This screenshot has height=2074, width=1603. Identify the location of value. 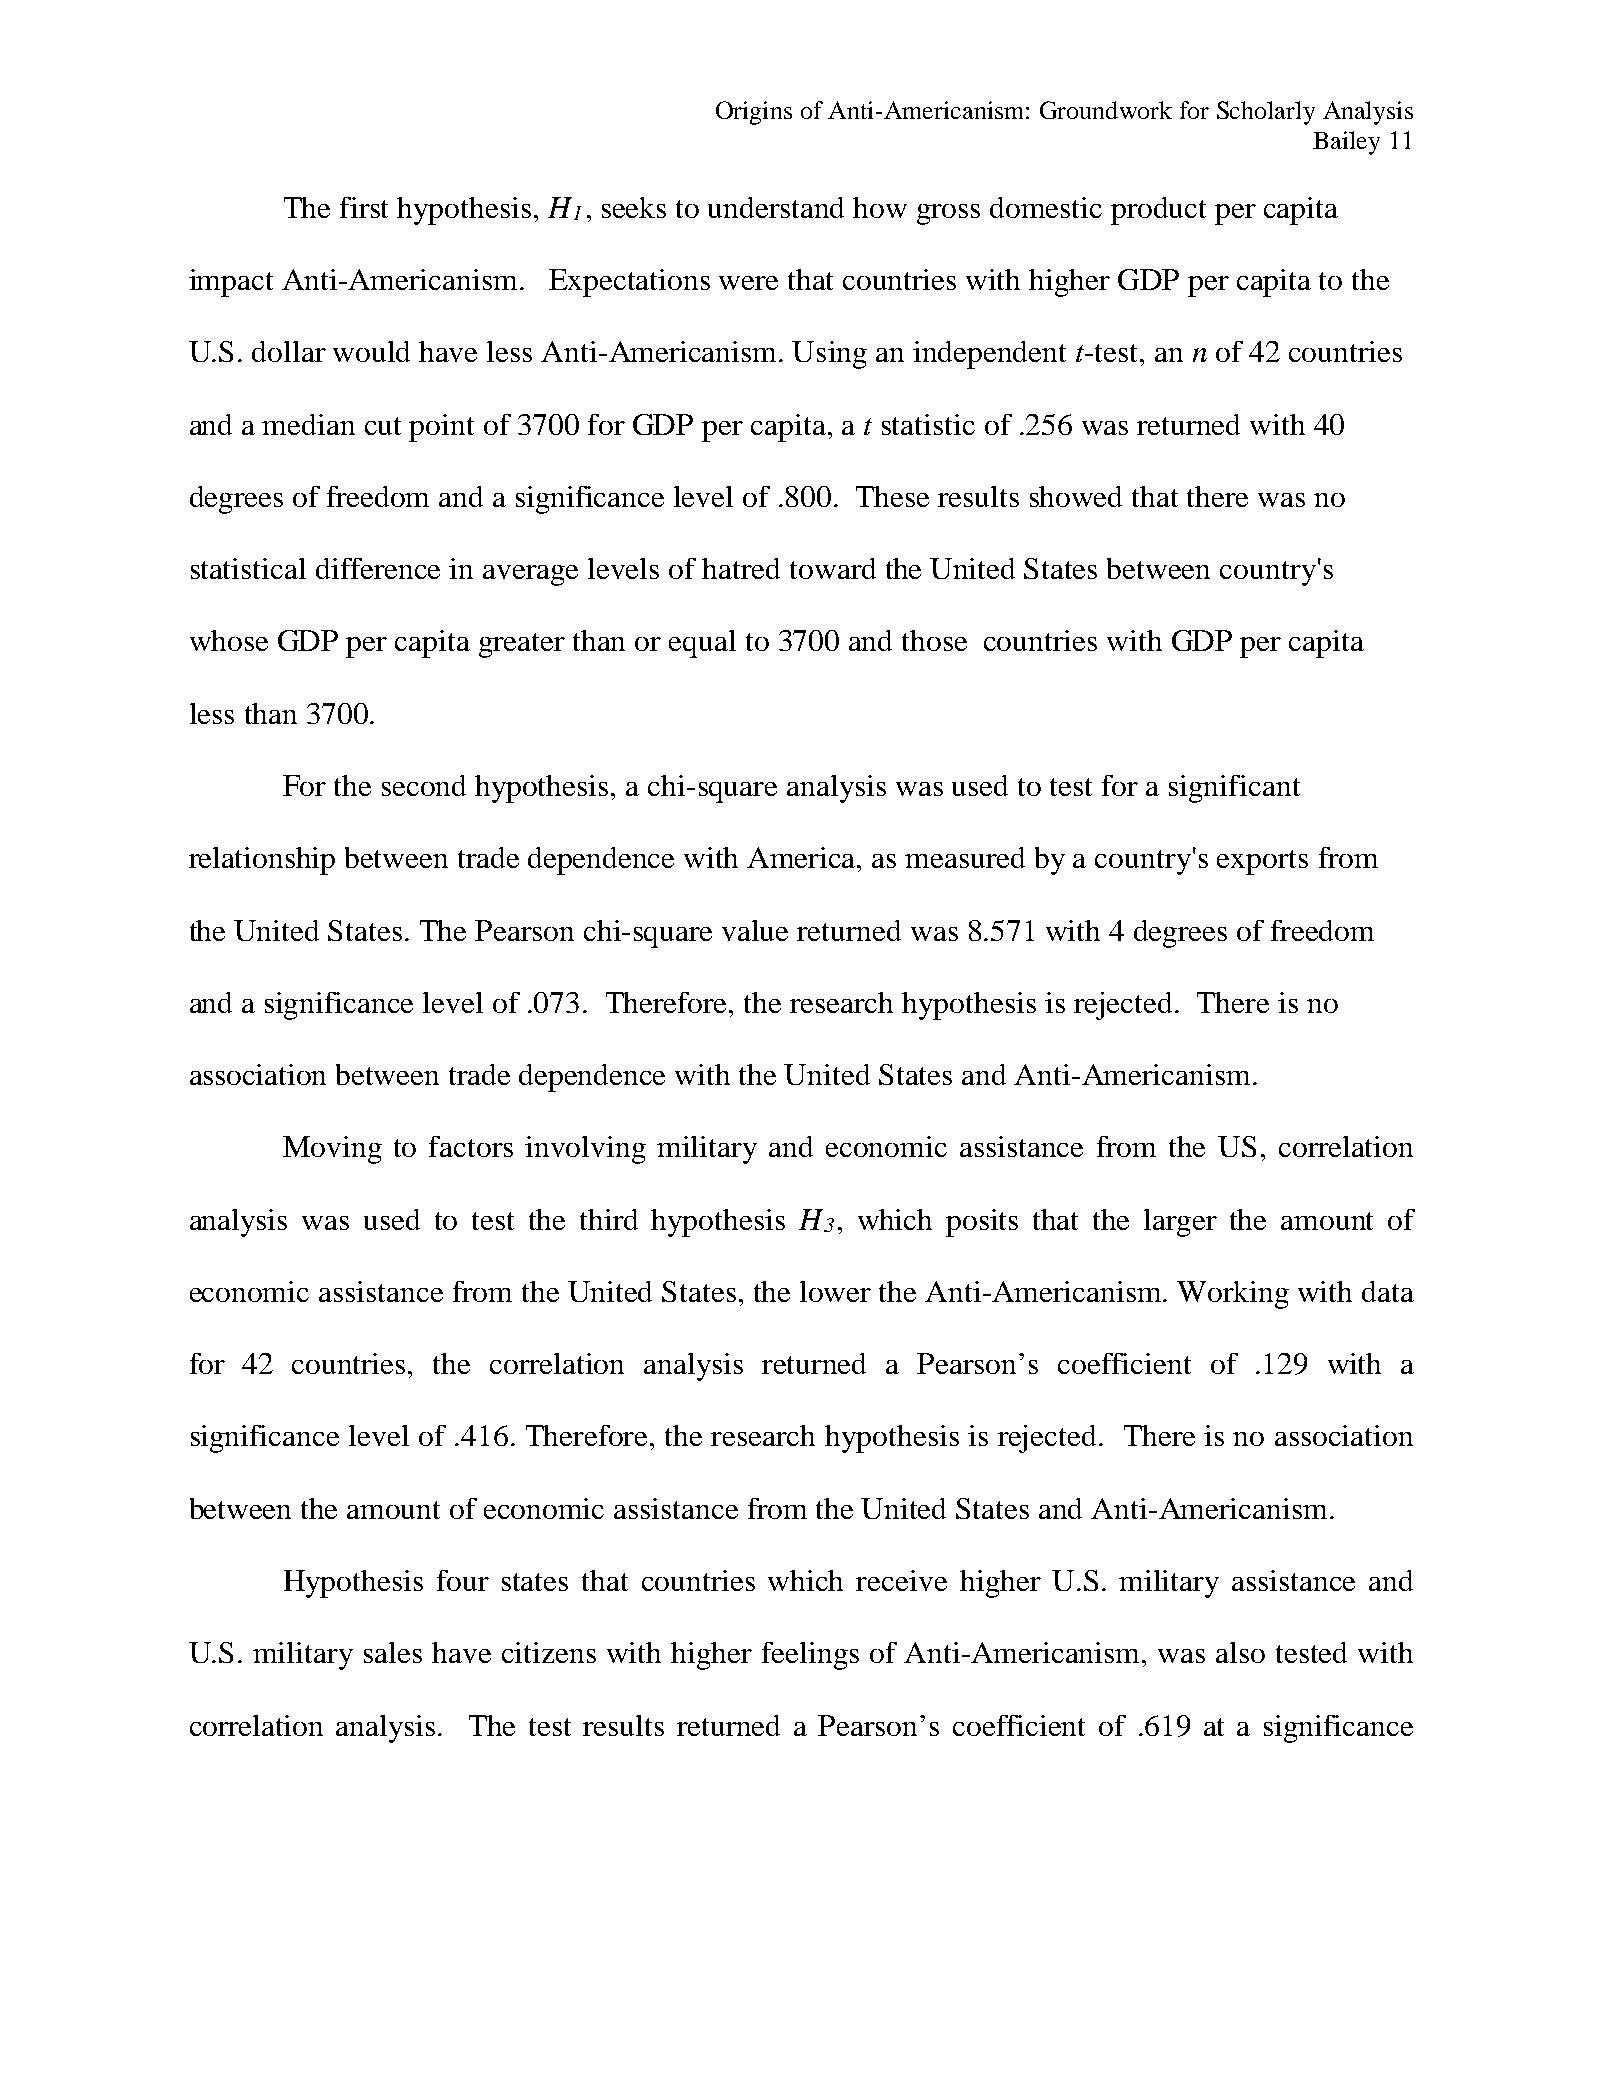
(755, 930).
